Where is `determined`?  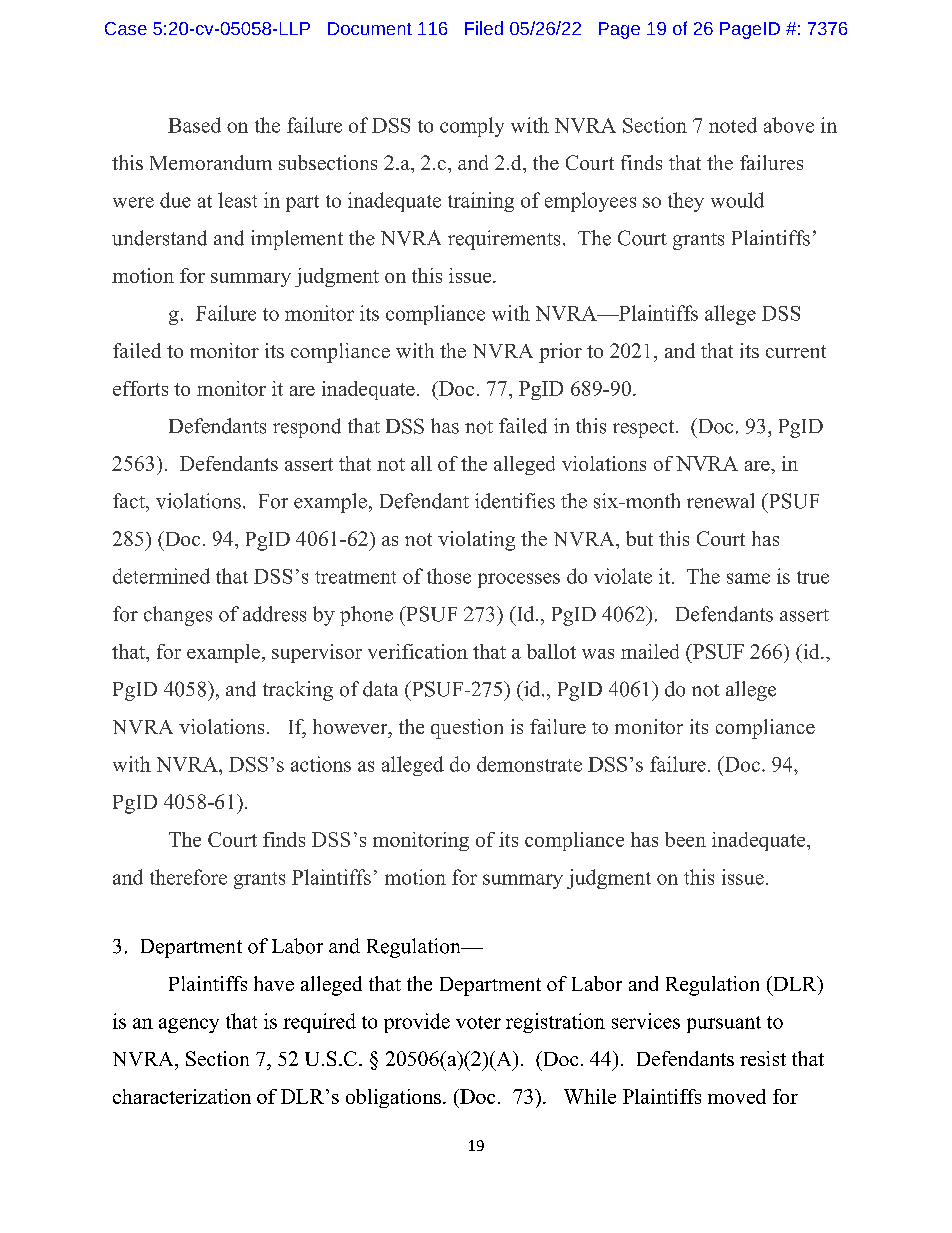 determined is located at coordinates (161, 576).
